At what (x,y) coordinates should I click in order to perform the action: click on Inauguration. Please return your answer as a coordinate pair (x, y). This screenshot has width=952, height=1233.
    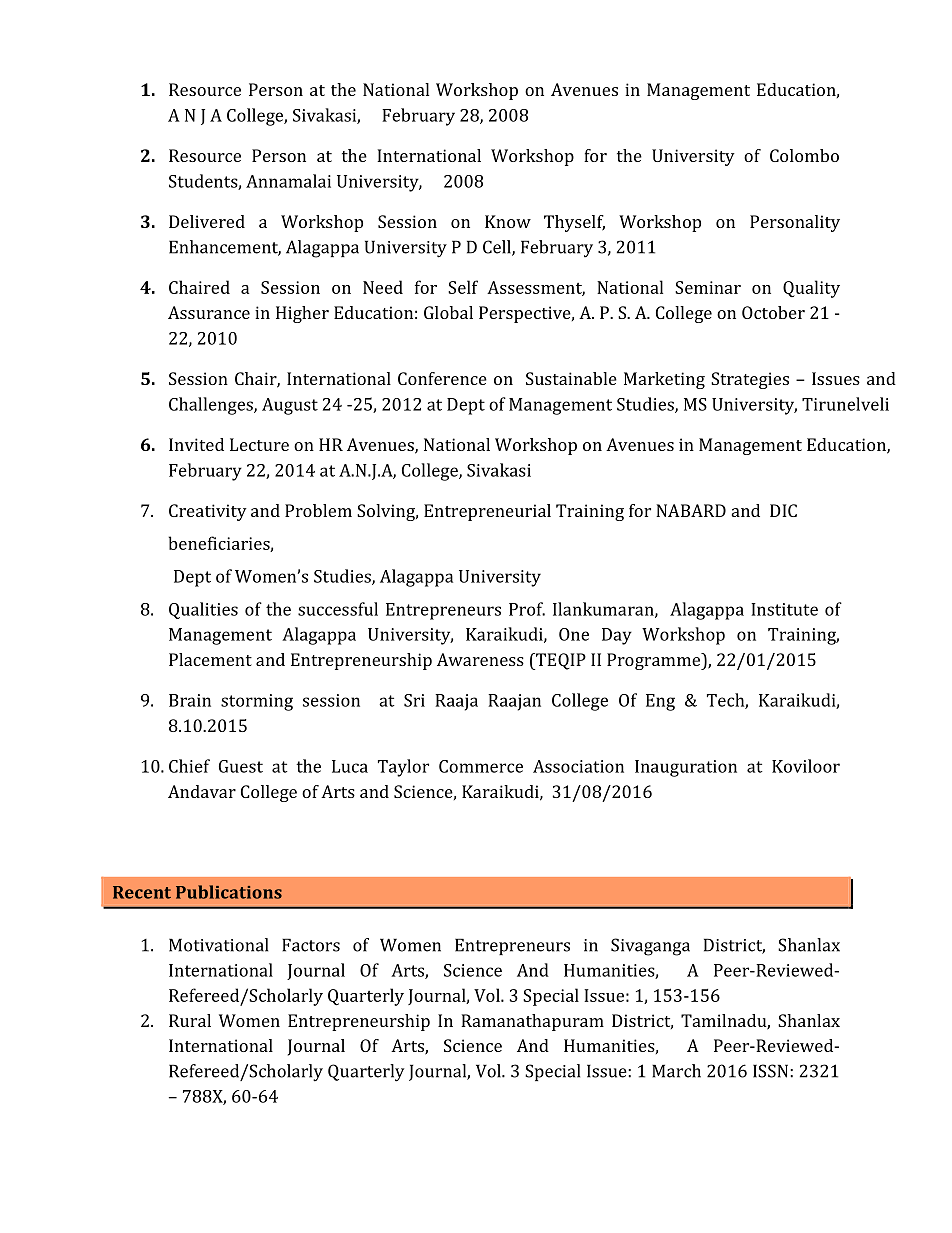
    Looking at the image, I should click on (686, 768).
